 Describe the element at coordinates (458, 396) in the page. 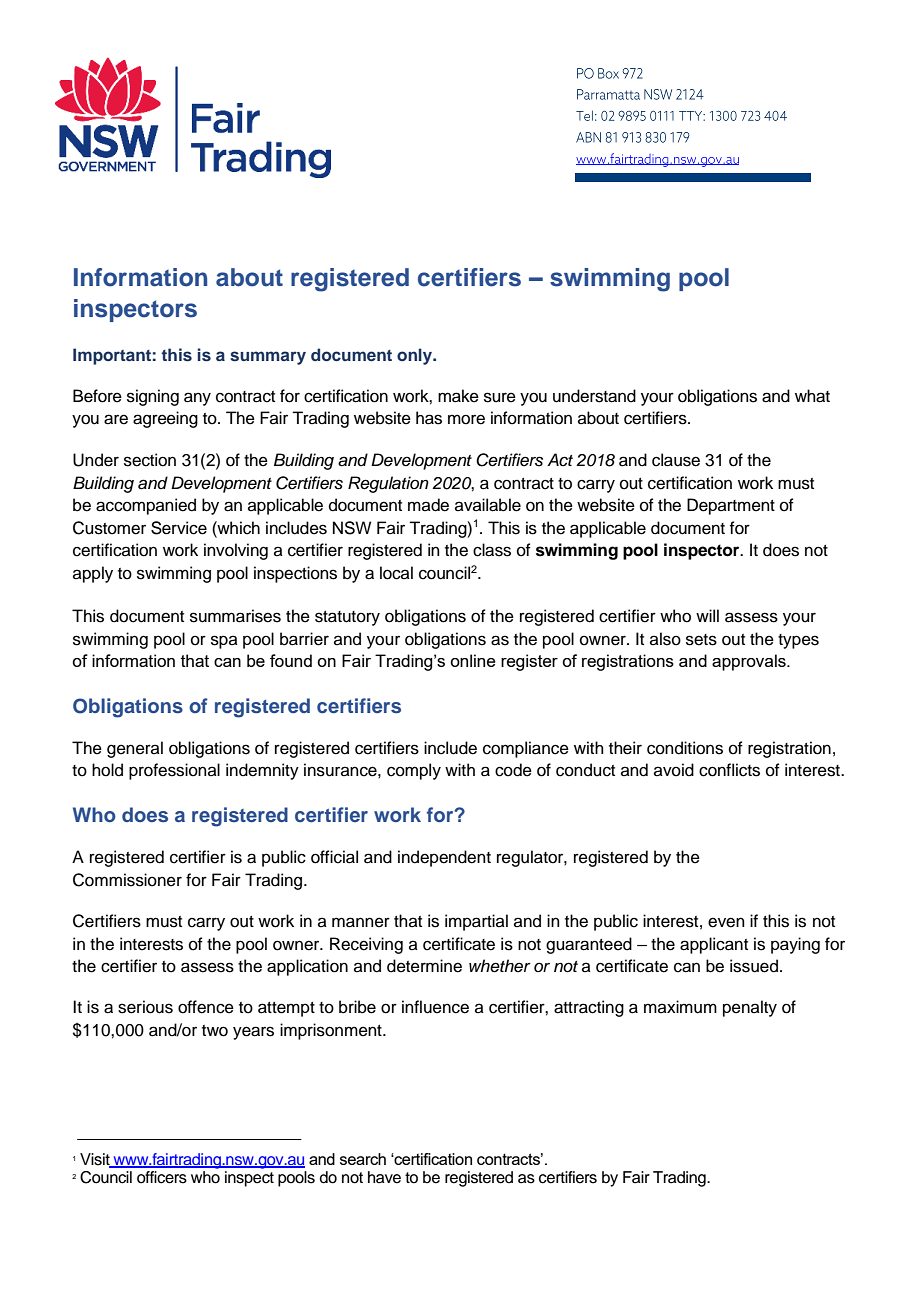

I see `make` at that location.
